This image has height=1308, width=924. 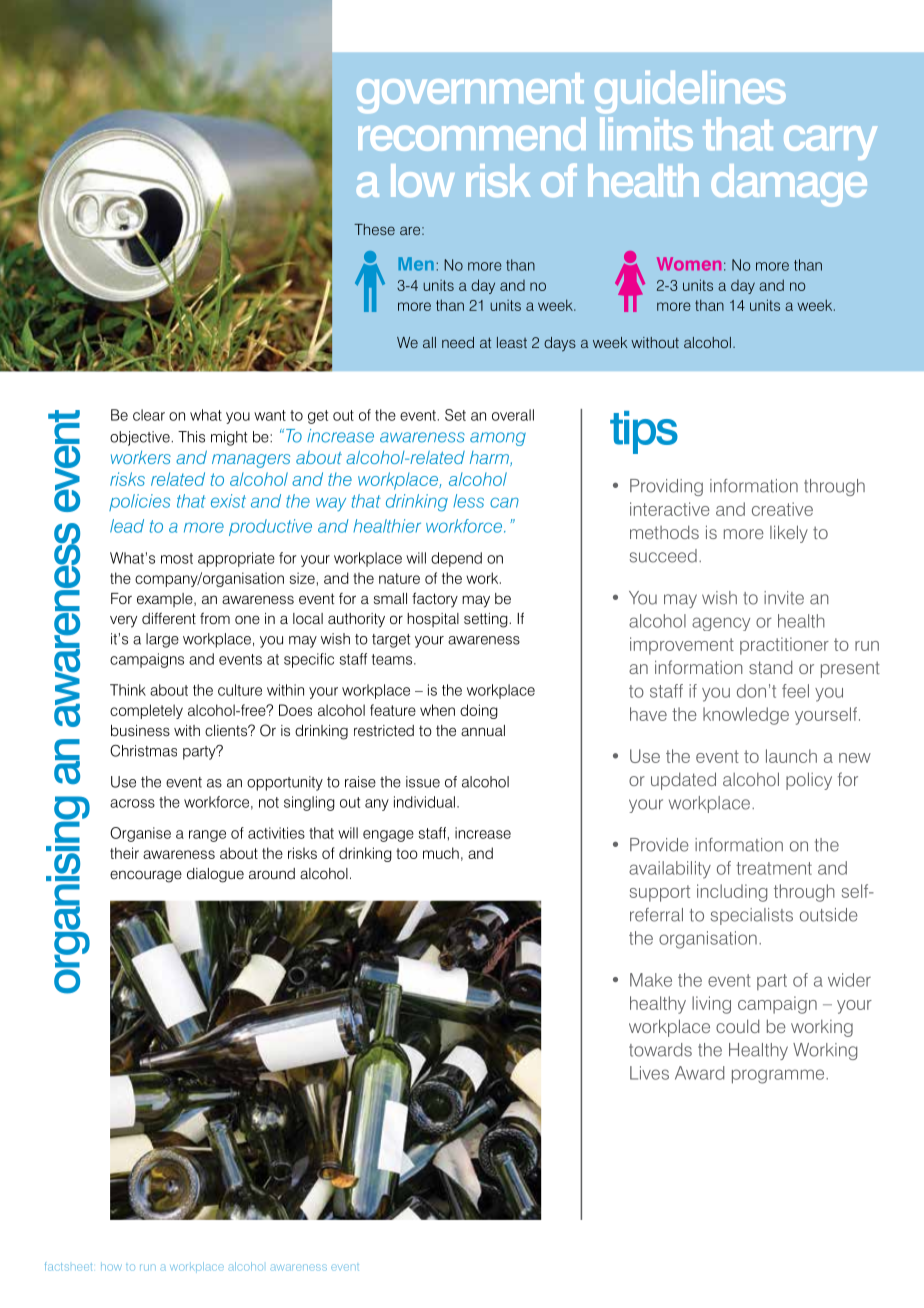 What do you see at coordinates (191, 437) in the image?
I see `This` at bounding box center [191, 437].
